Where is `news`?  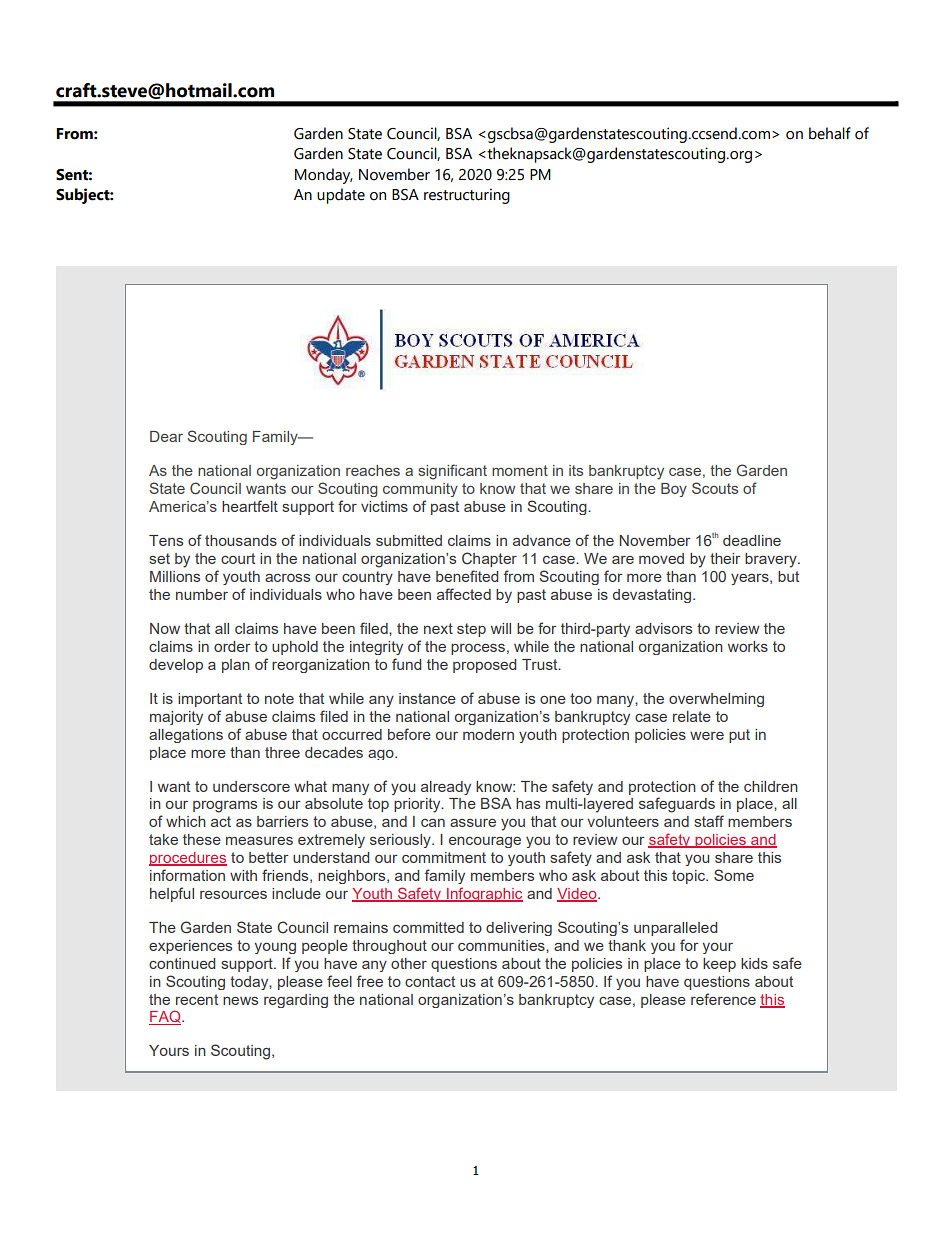 news is located at coordinates (240, 1001).
